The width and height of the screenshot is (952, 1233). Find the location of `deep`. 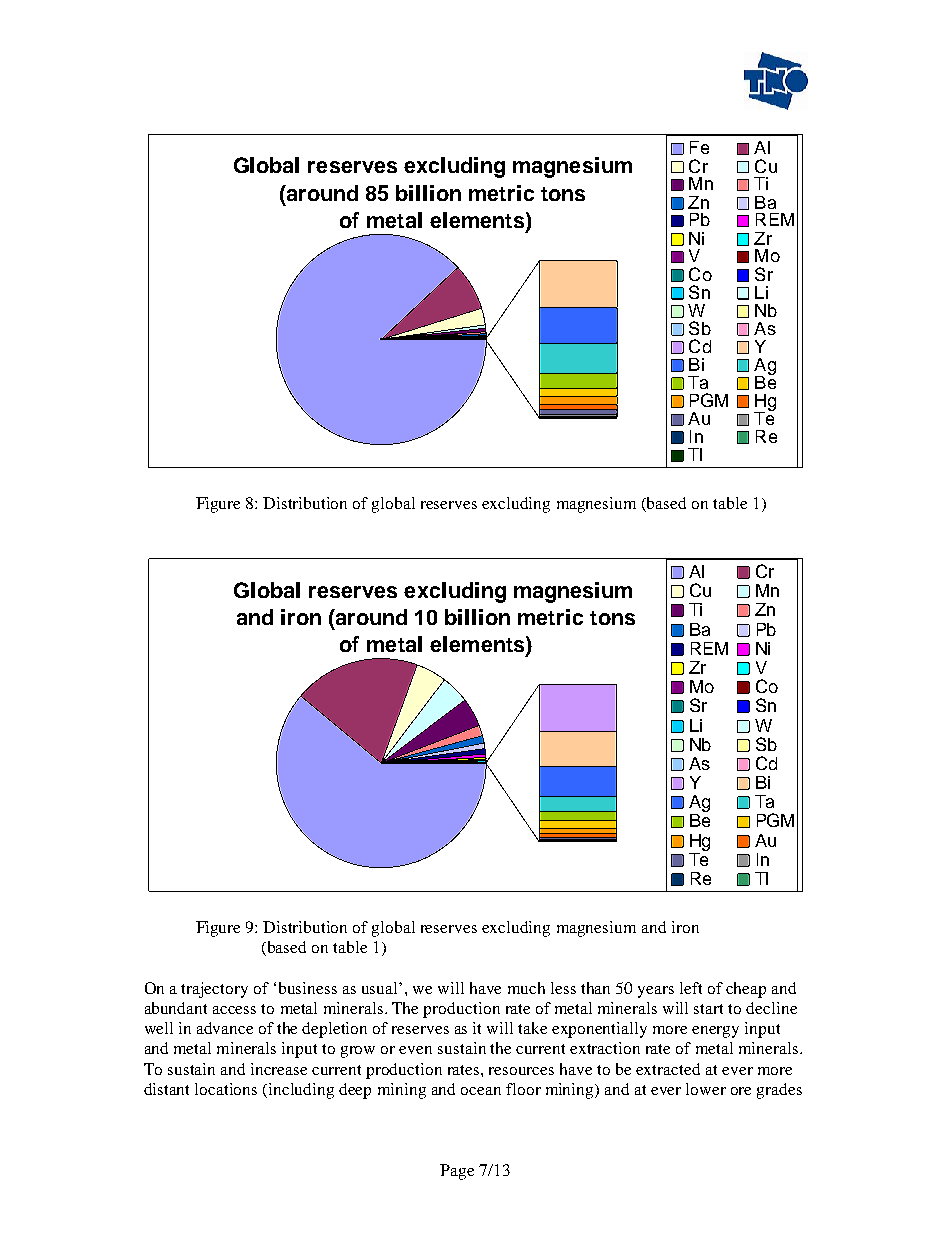

deep is located at coordinates (355, 1091).
